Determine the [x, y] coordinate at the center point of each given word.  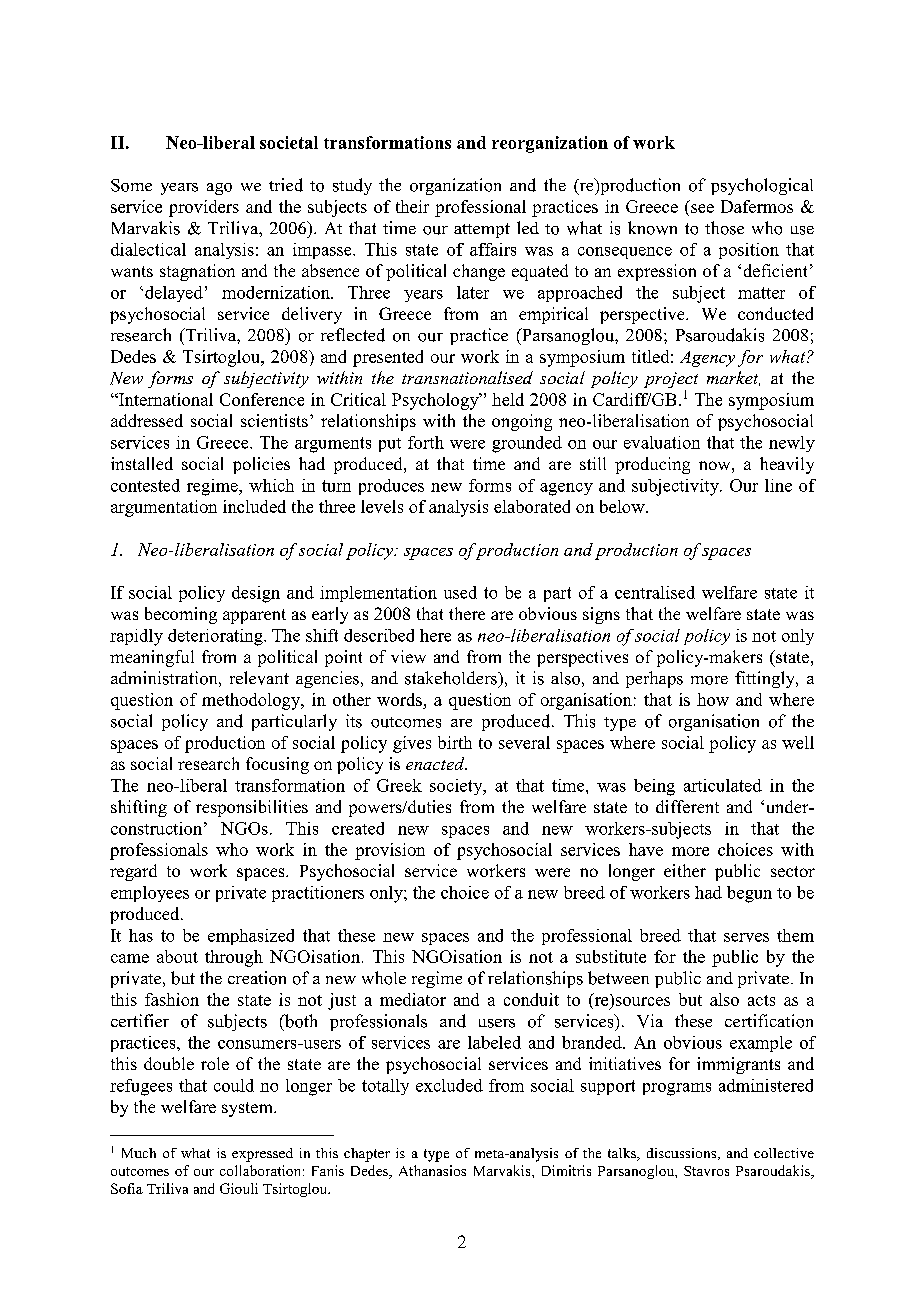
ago [219, 189]
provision [390, 851]
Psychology [436, 401]
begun [749, 894]
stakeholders [452, 678]
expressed [262, 1155]
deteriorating [216, 637]
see [702, 208]
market [733, 378]
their [412, 206]
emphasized [251, 937]
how [713, 699]
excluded [449, 1085]
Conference [262, 399]
